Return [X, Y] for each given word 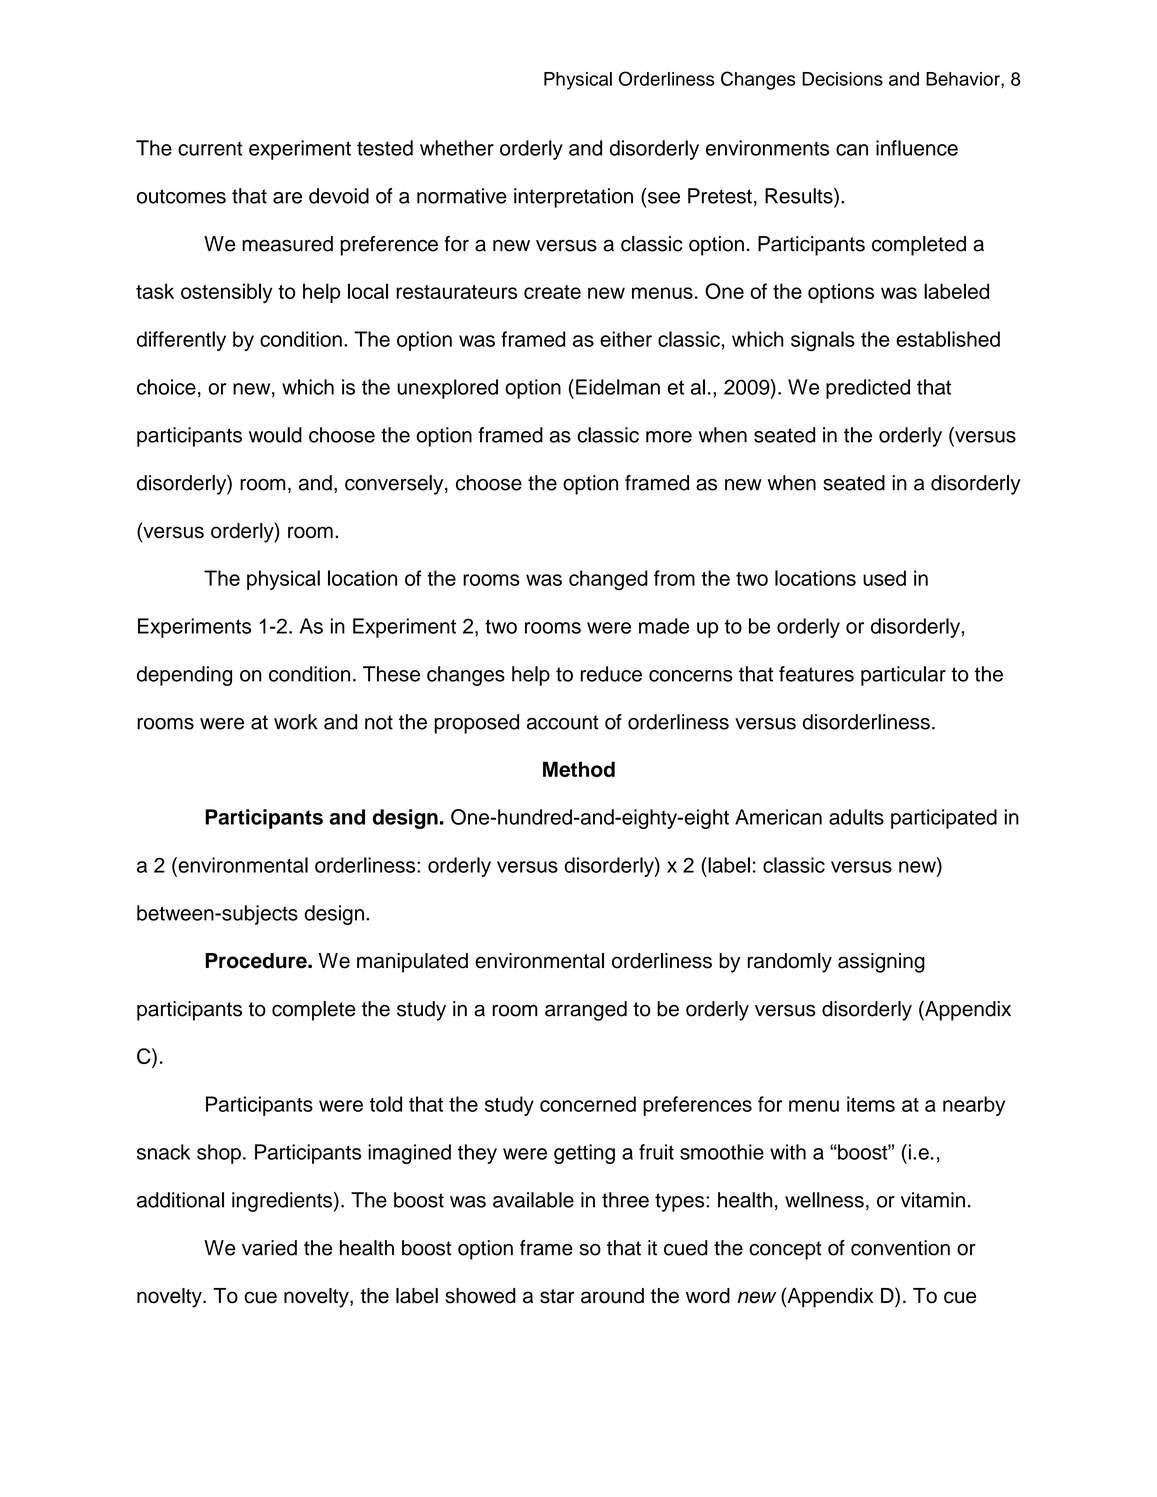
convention [900, 1248]
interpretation [573, 198]
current [210, 149]
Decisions [842, 79]
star [557, 1296]
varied [269, 1248]
